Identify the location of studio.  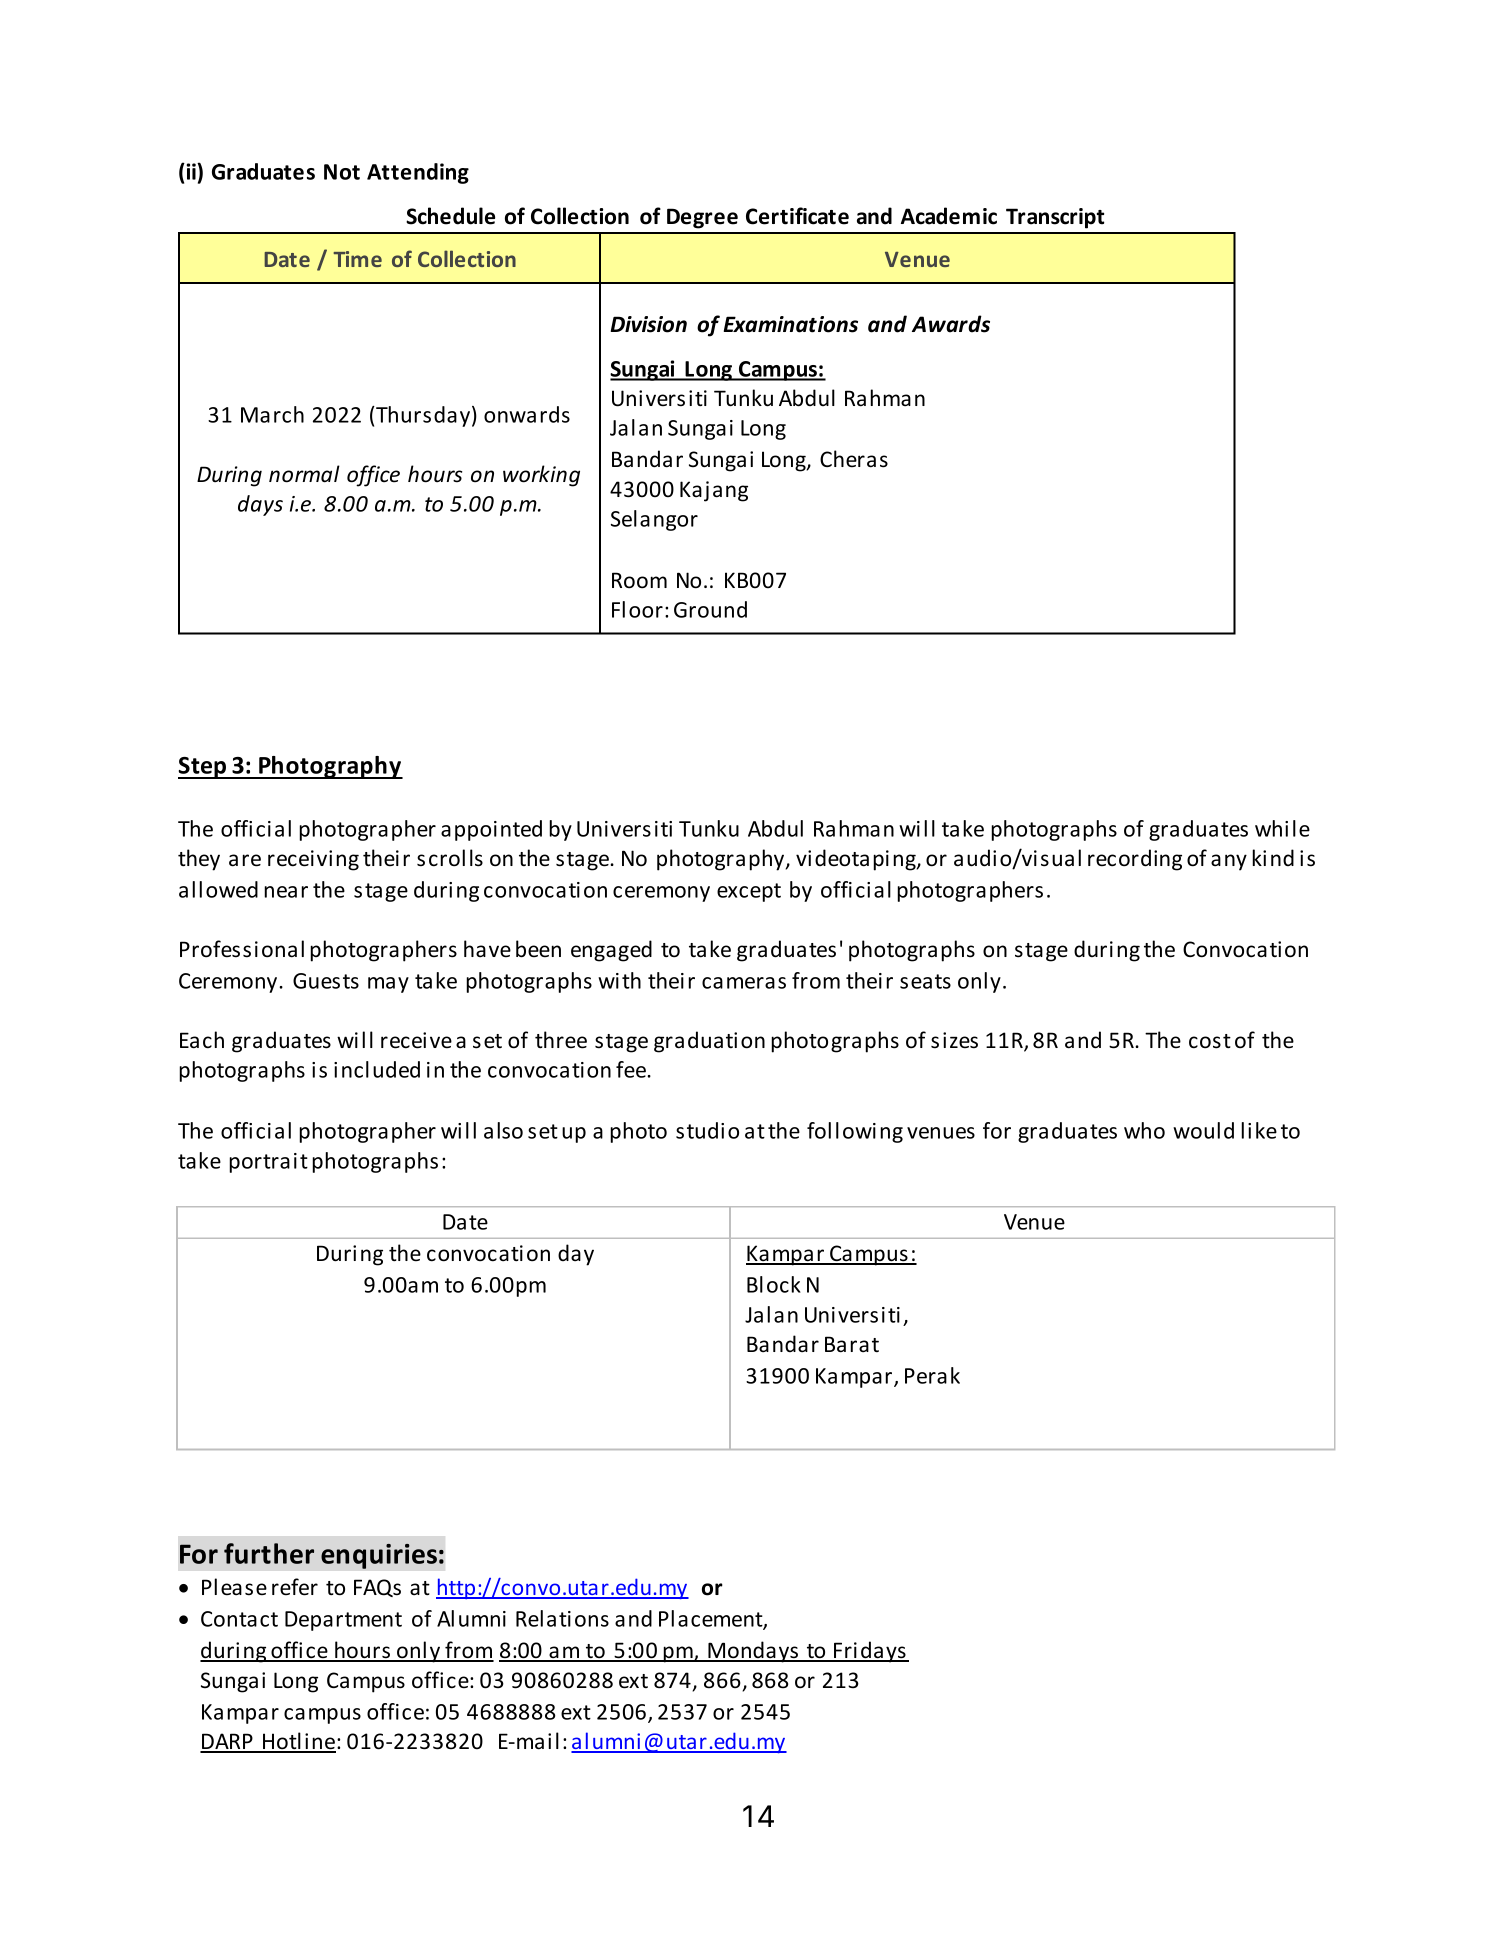
(707, 1130).
